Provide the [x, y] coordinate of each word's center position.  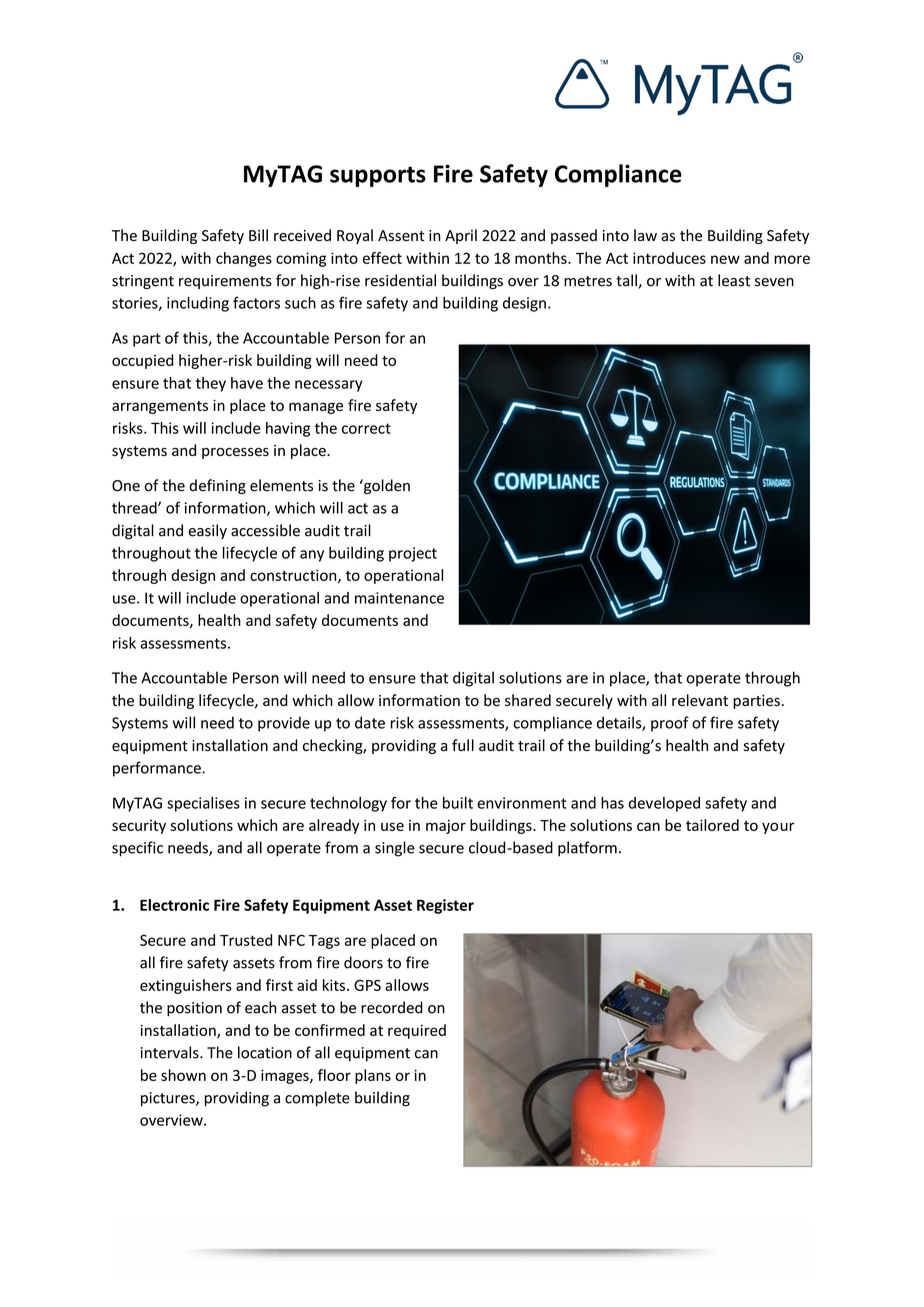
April [461, 236]
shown [183, 1075]
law [645, 235]
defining [217, 486]
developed [664, 804]
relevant [700, 700]
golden [386, 486]
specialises [203, 804]
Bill [258, 235]
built [458, 803]
